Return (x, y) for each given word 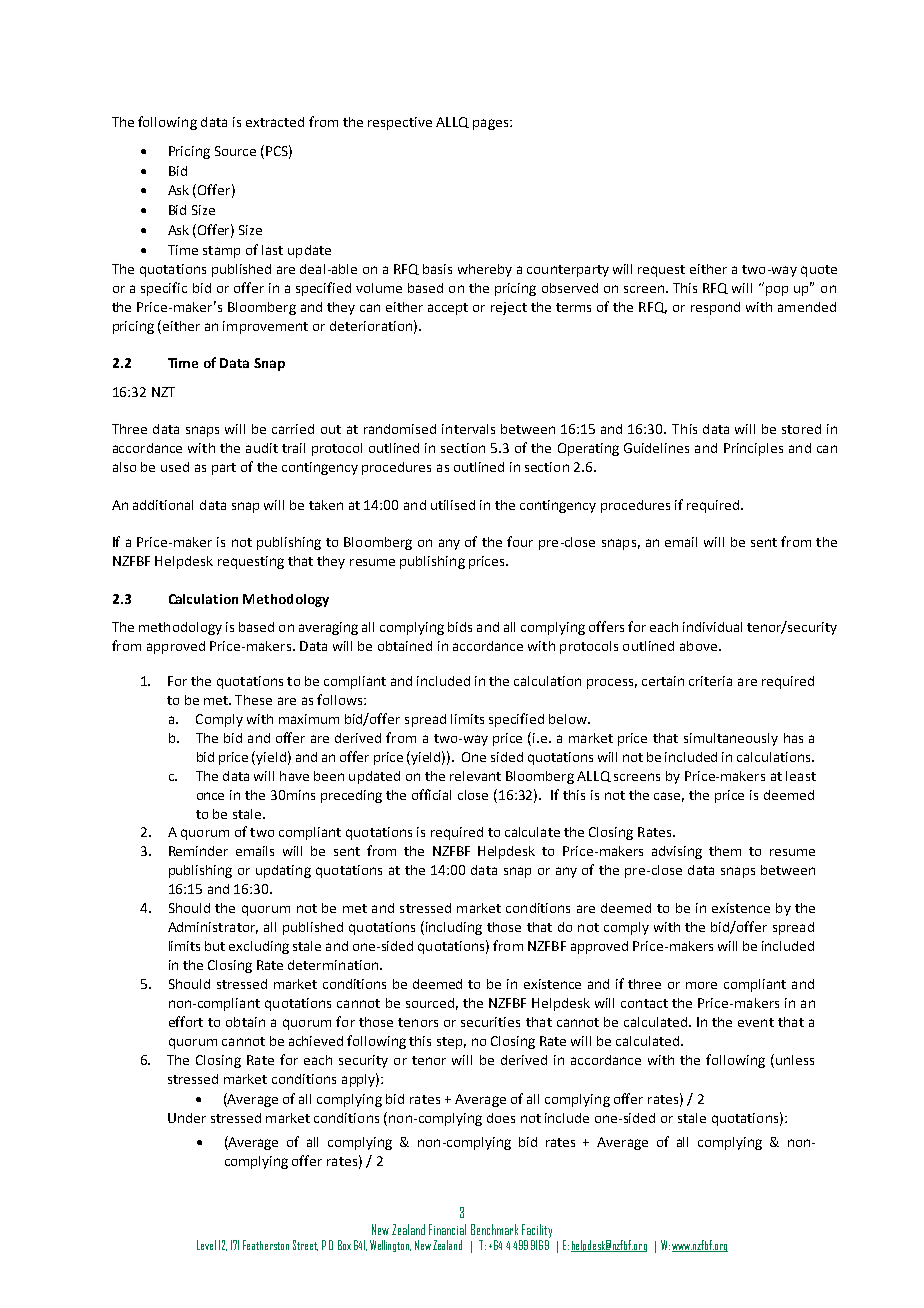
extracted (275, 122)
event (756, 1022)
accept (448, 309)
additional (163, 505)
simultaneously (731, 739)
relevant (475, 776)
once (210, 796)
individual (712, 627)
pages (492, 124)
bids (460, 627)
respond (715, 308)
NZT (163, 392)
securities (490, 1022)
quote (819, 271)
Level (206, 1245)
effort (186, 1021)
